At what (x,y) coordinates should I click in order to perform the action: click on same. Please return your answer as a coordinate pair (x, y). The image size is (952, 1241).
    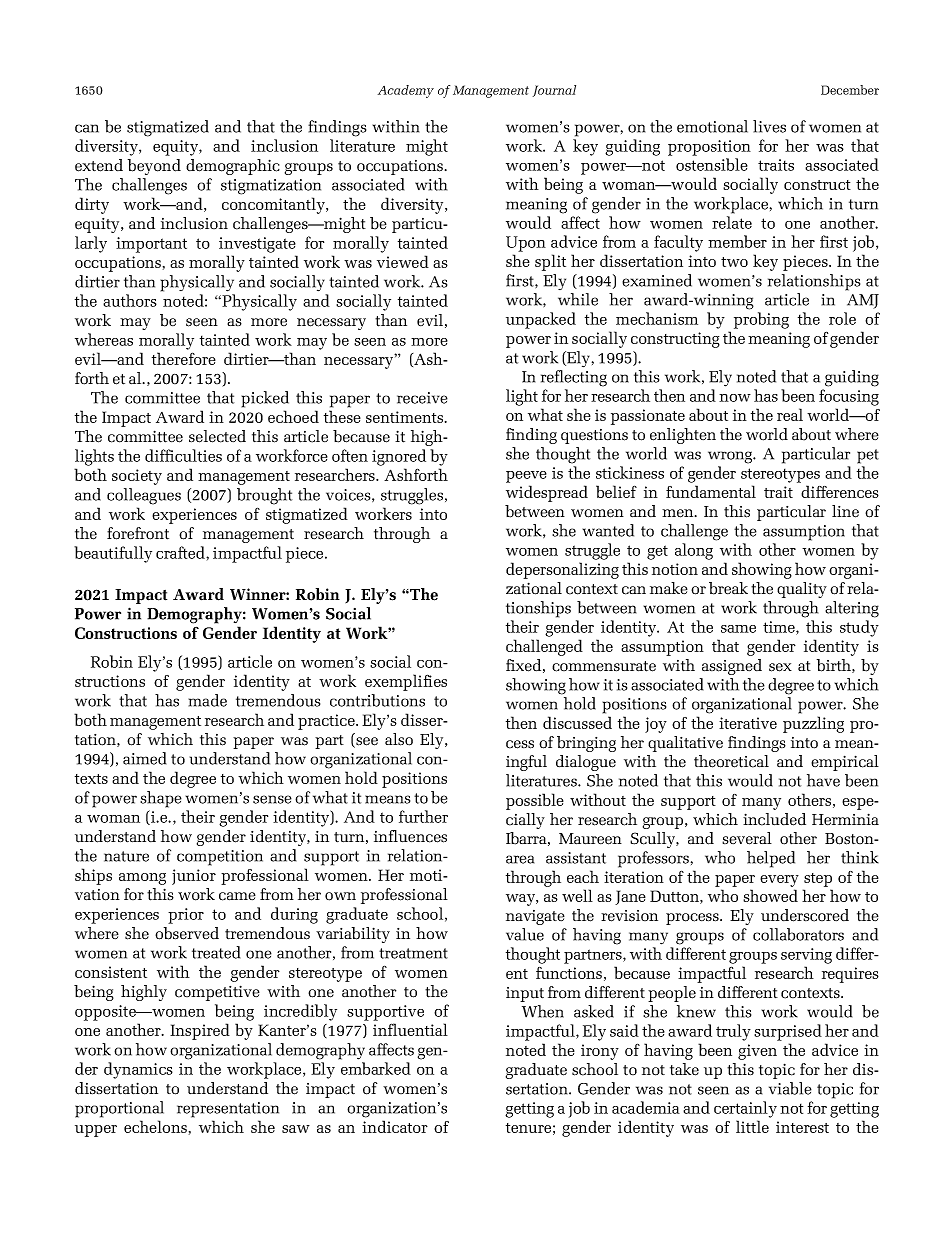
    Looking at the image, I should click on (738, 629).
